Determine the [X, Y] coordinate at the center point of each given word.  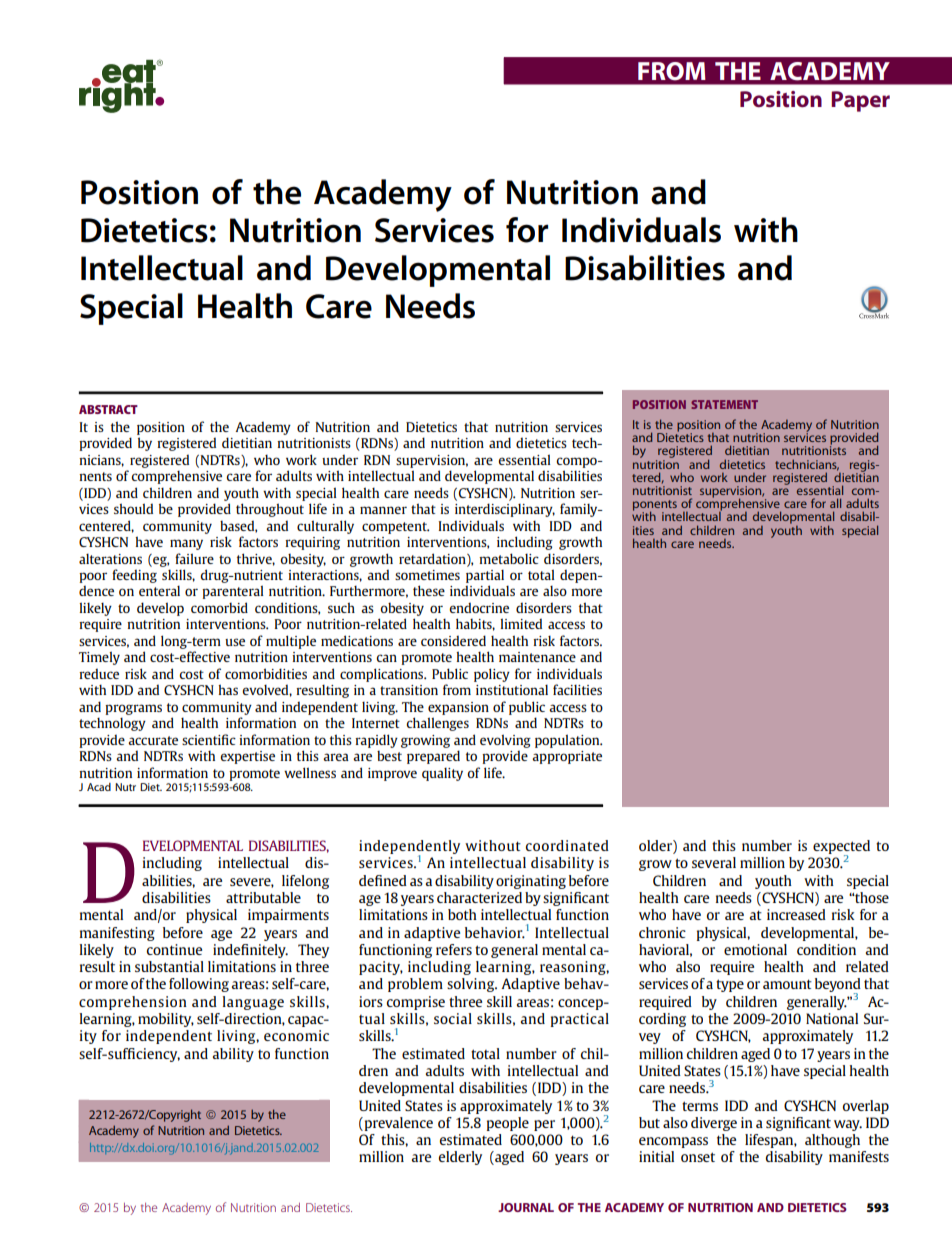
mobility [166, 1020]
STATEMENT [724, 404]
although [832, 1141]
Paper [860, 101]
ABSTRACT [108, 409]
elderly [460, 1158]
